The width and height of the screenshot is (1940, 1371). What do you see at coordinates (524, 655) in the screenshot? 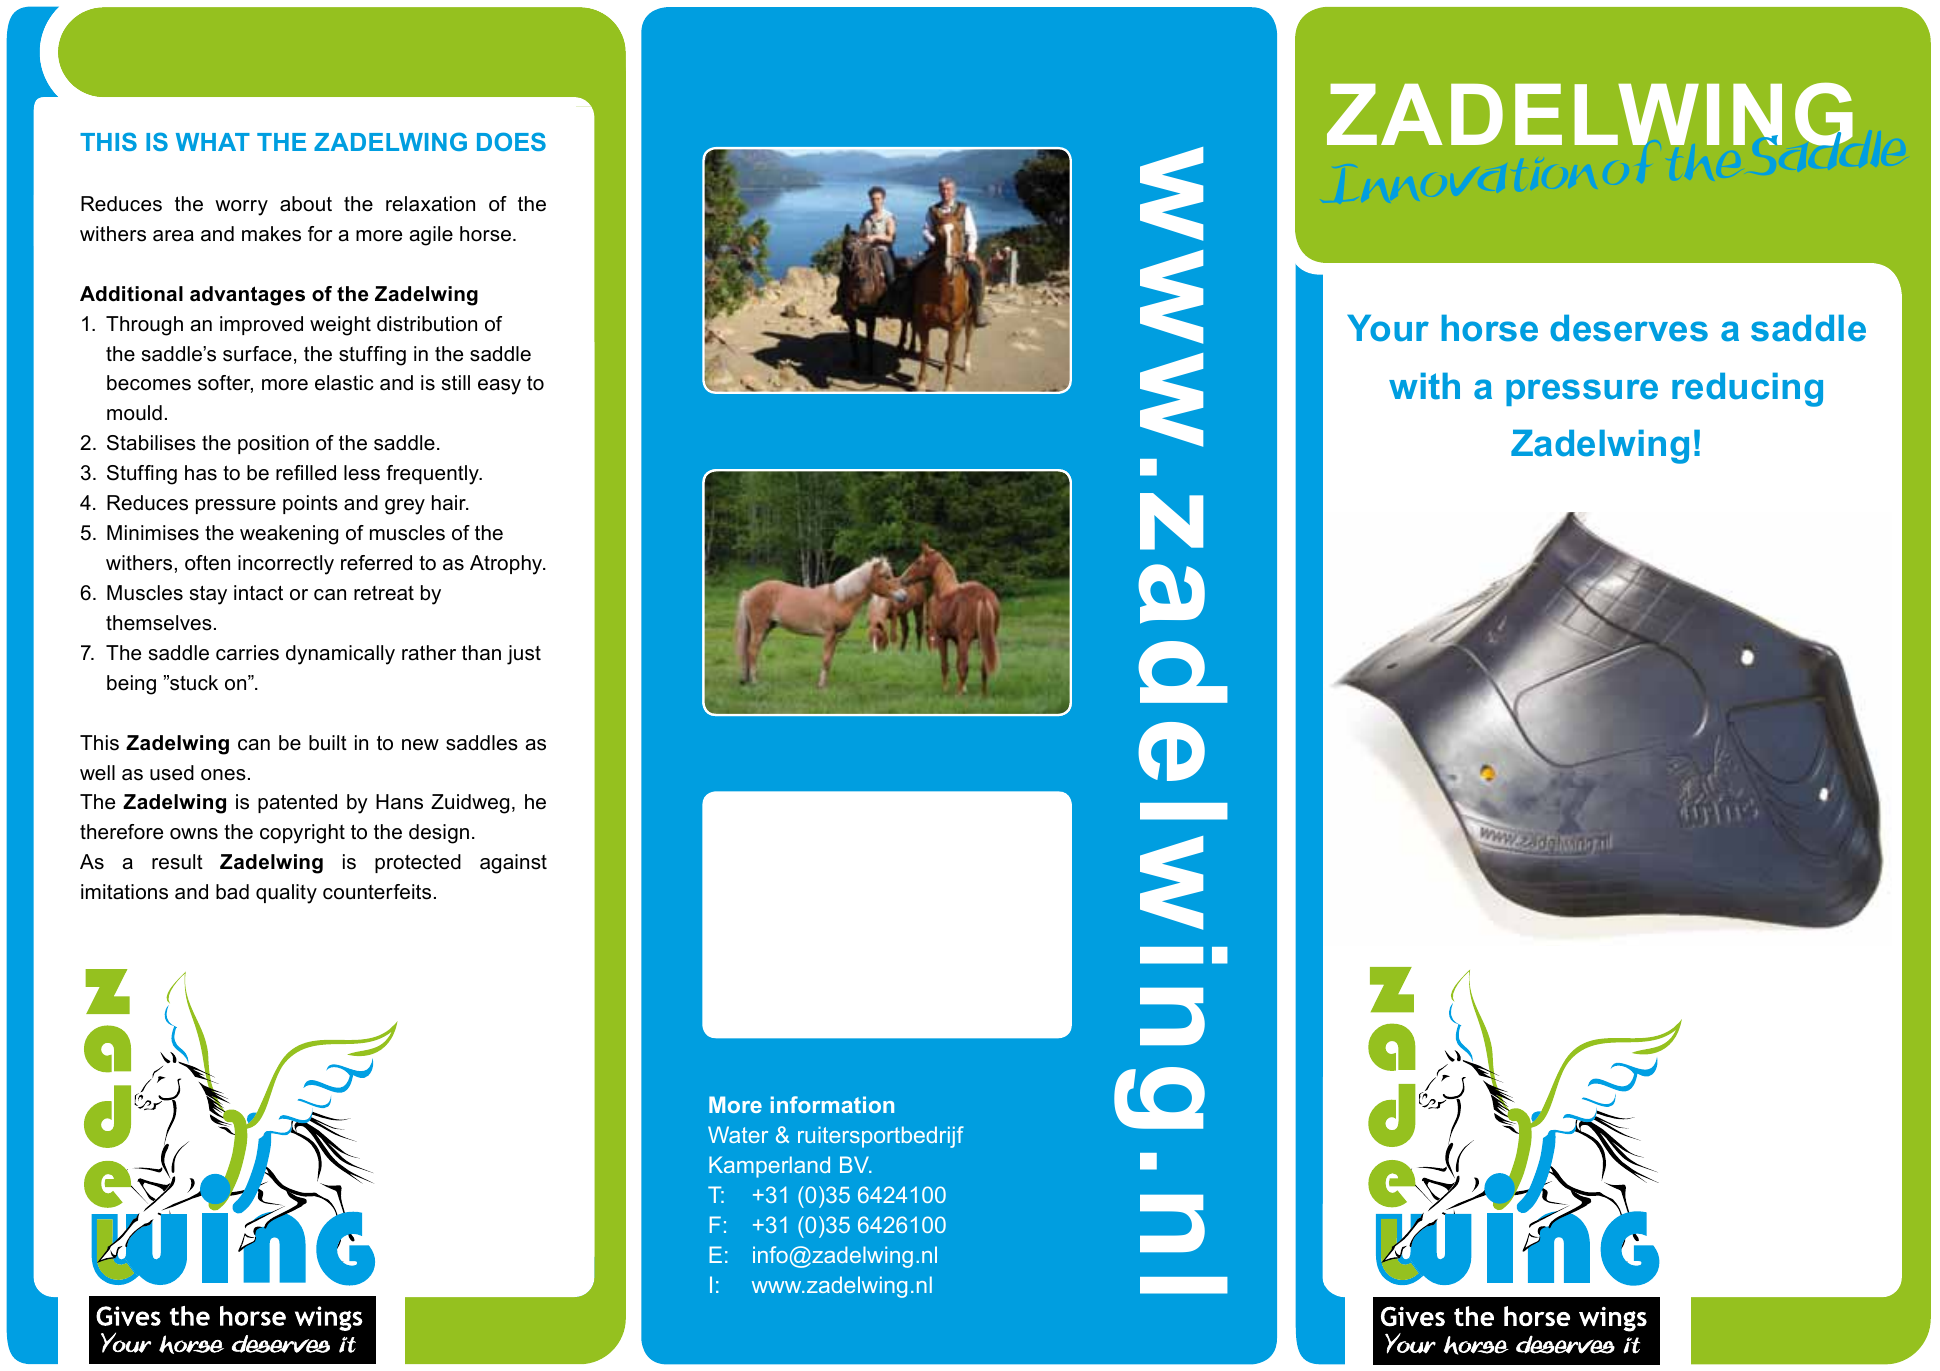
I see `just` at bounding box center [524, 655].
